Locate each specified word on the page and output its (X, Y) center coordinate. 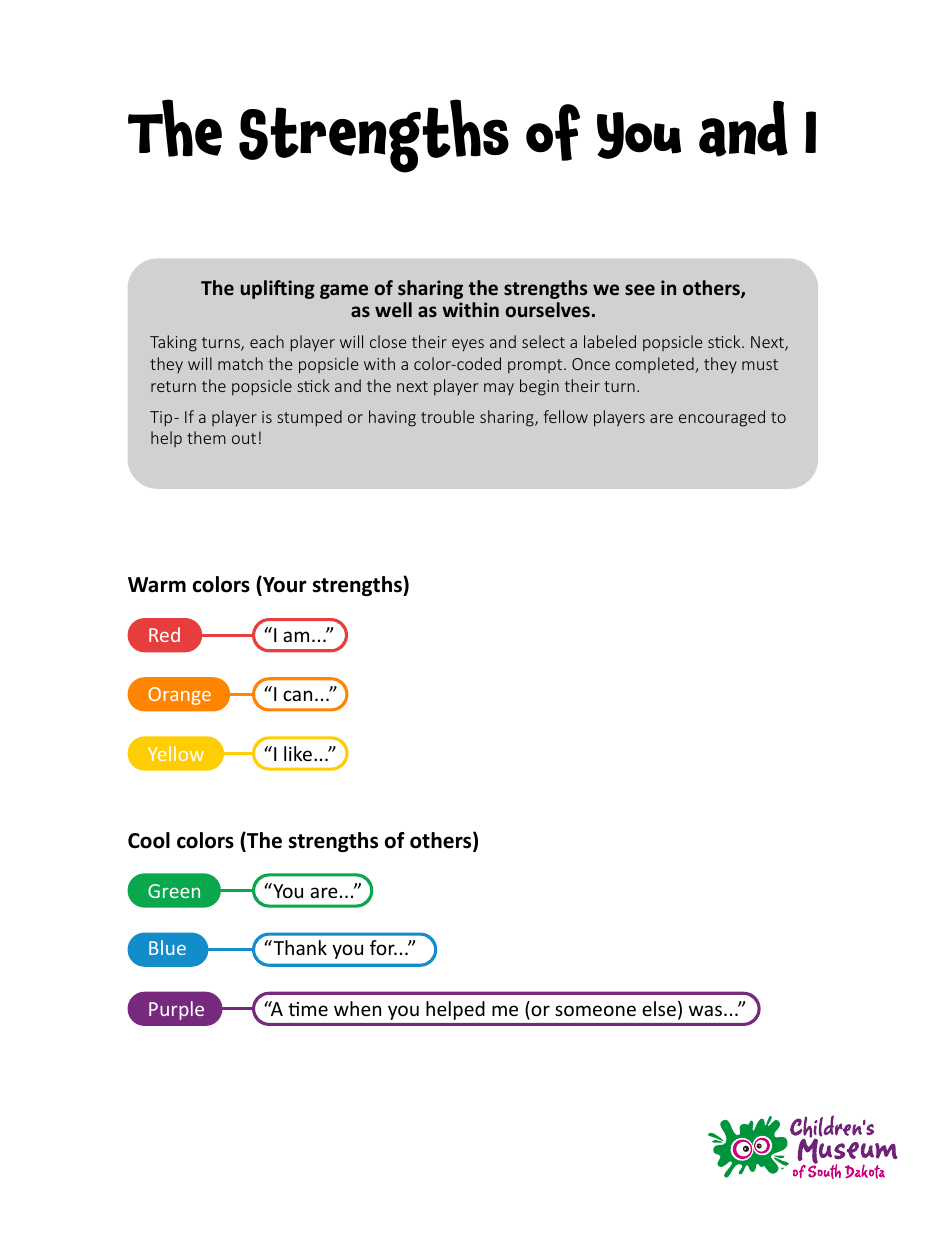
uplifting (278, 289)
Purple (176, 1010)
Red (164, 634)
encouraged (722, 418)
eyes (468, 345)
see (640, 290)
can (297, 695)
